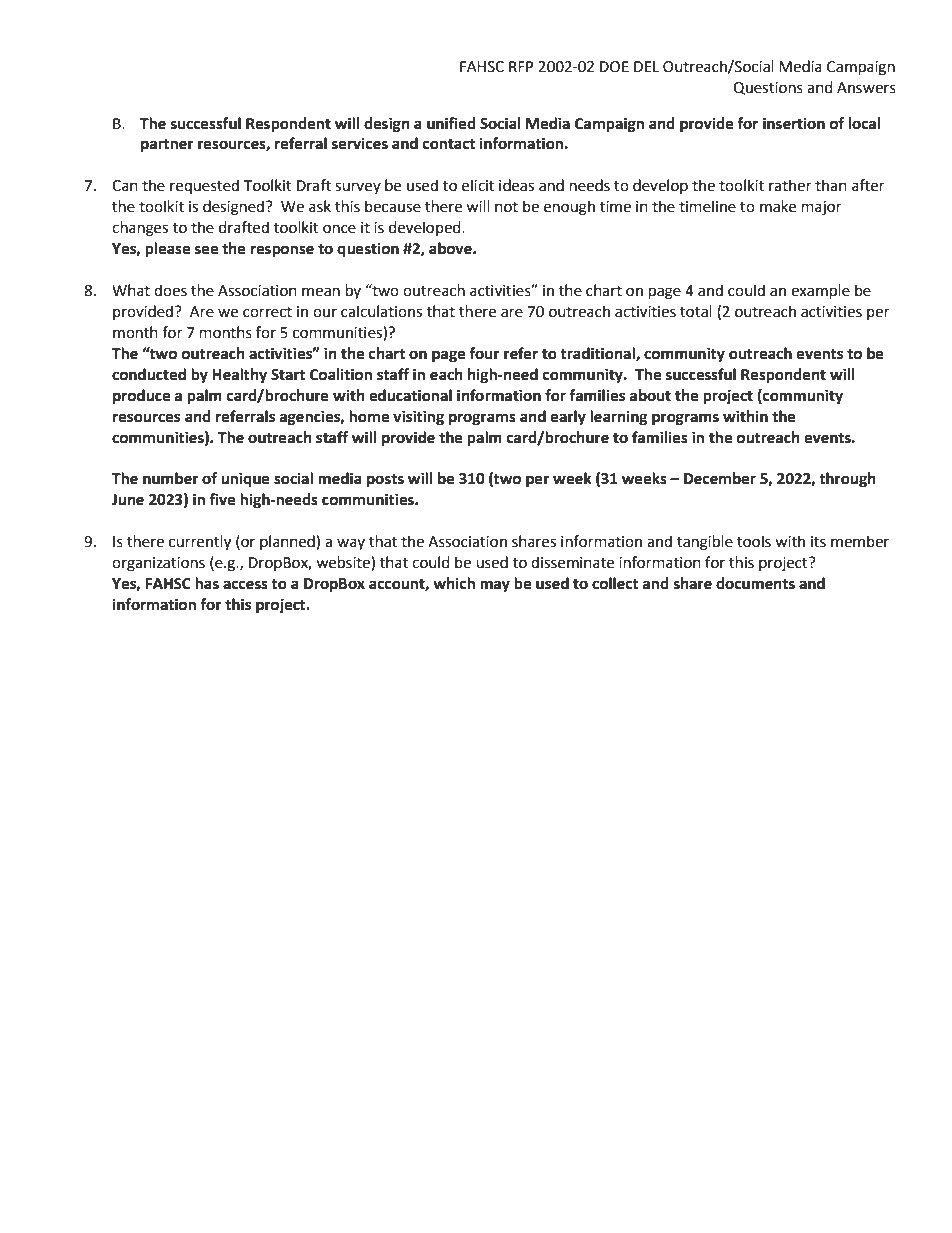 Image resolution: width=952 pixels, height=1233 pixels. Describe the element at coordinates (696, 311) in the screenshot. I see `total` at that location.
